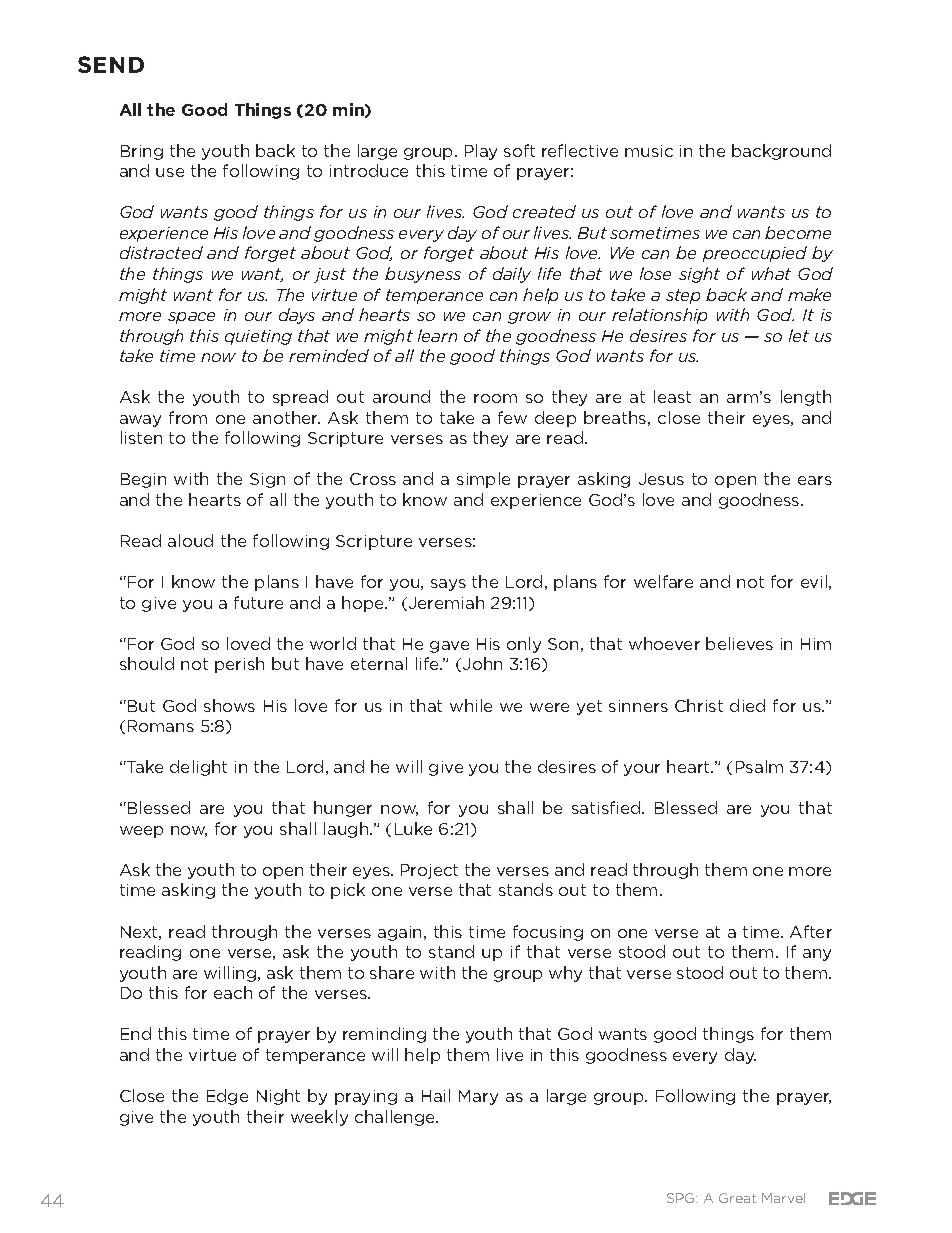 The image size is (952, 1233). What do you see at coordinates (737, 1198) in the screenshot?
I see `Great` at bounding box center [737, 1198].
